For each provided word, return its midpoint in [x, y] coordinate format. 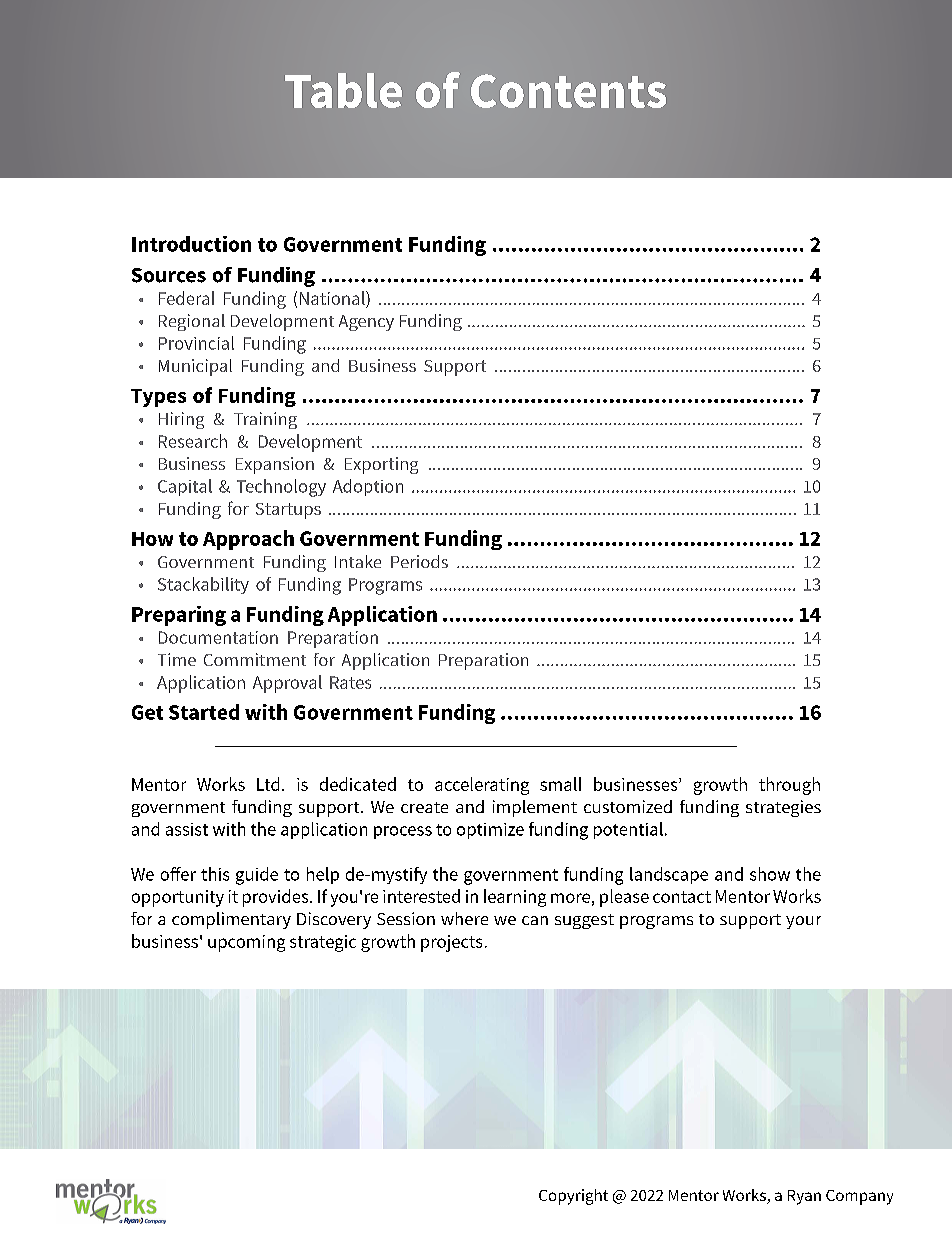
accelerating [482, 786]
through [789, 786]
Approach [248, 540]
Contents [568, 91]
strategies [783, 808]
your [803, 922]
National [333, 298]
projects [451, 943]
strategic [323, 943]
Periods [419, 561]
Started [204, 712]
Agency [366, 323]
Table [343, 90]
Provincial [196, 343]
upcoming [246, 943]
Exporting [381, 465]
